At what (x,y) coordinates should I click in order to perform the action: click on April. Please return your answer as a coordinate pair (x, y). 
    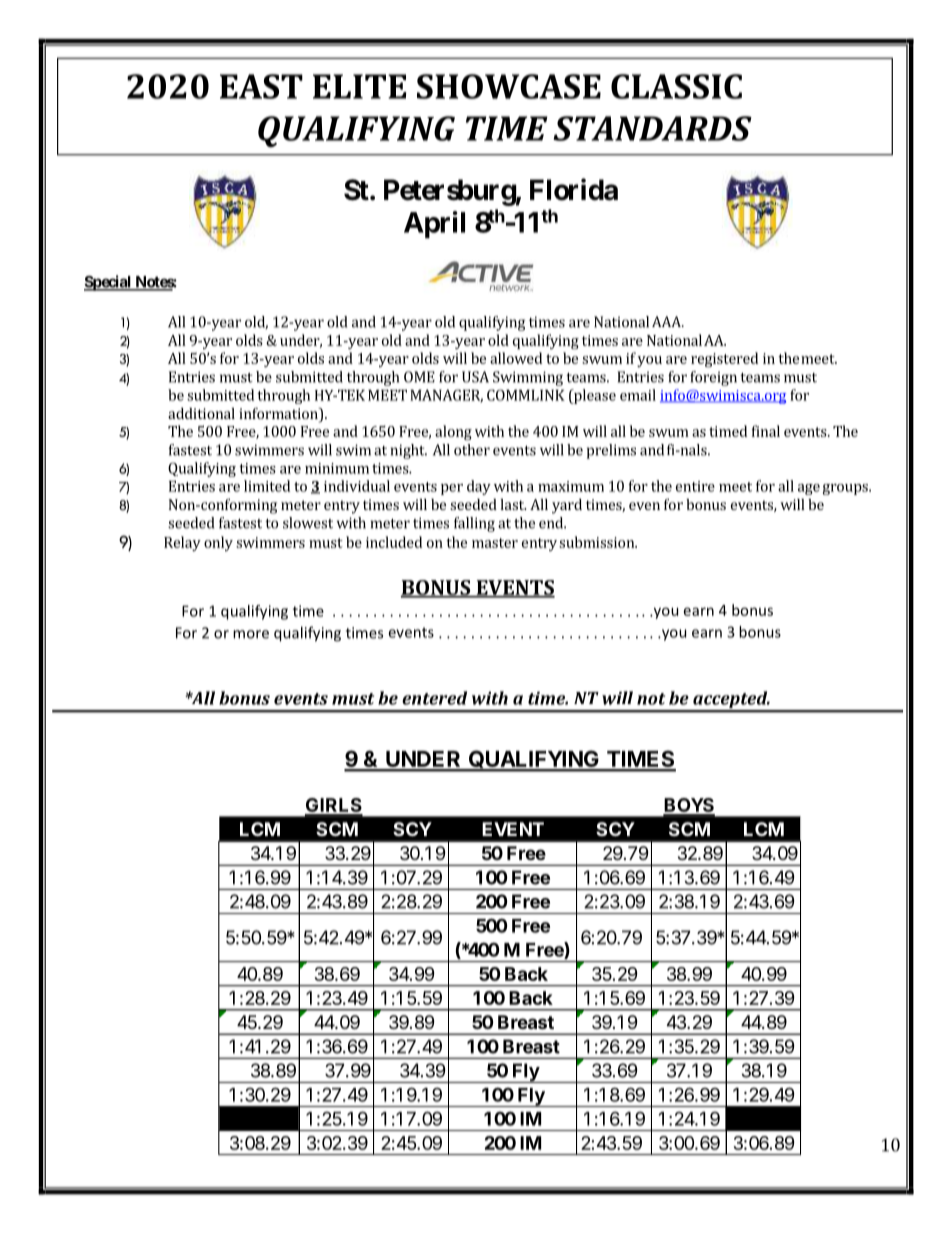
    Looking at the image, I should click on (434, 225).
